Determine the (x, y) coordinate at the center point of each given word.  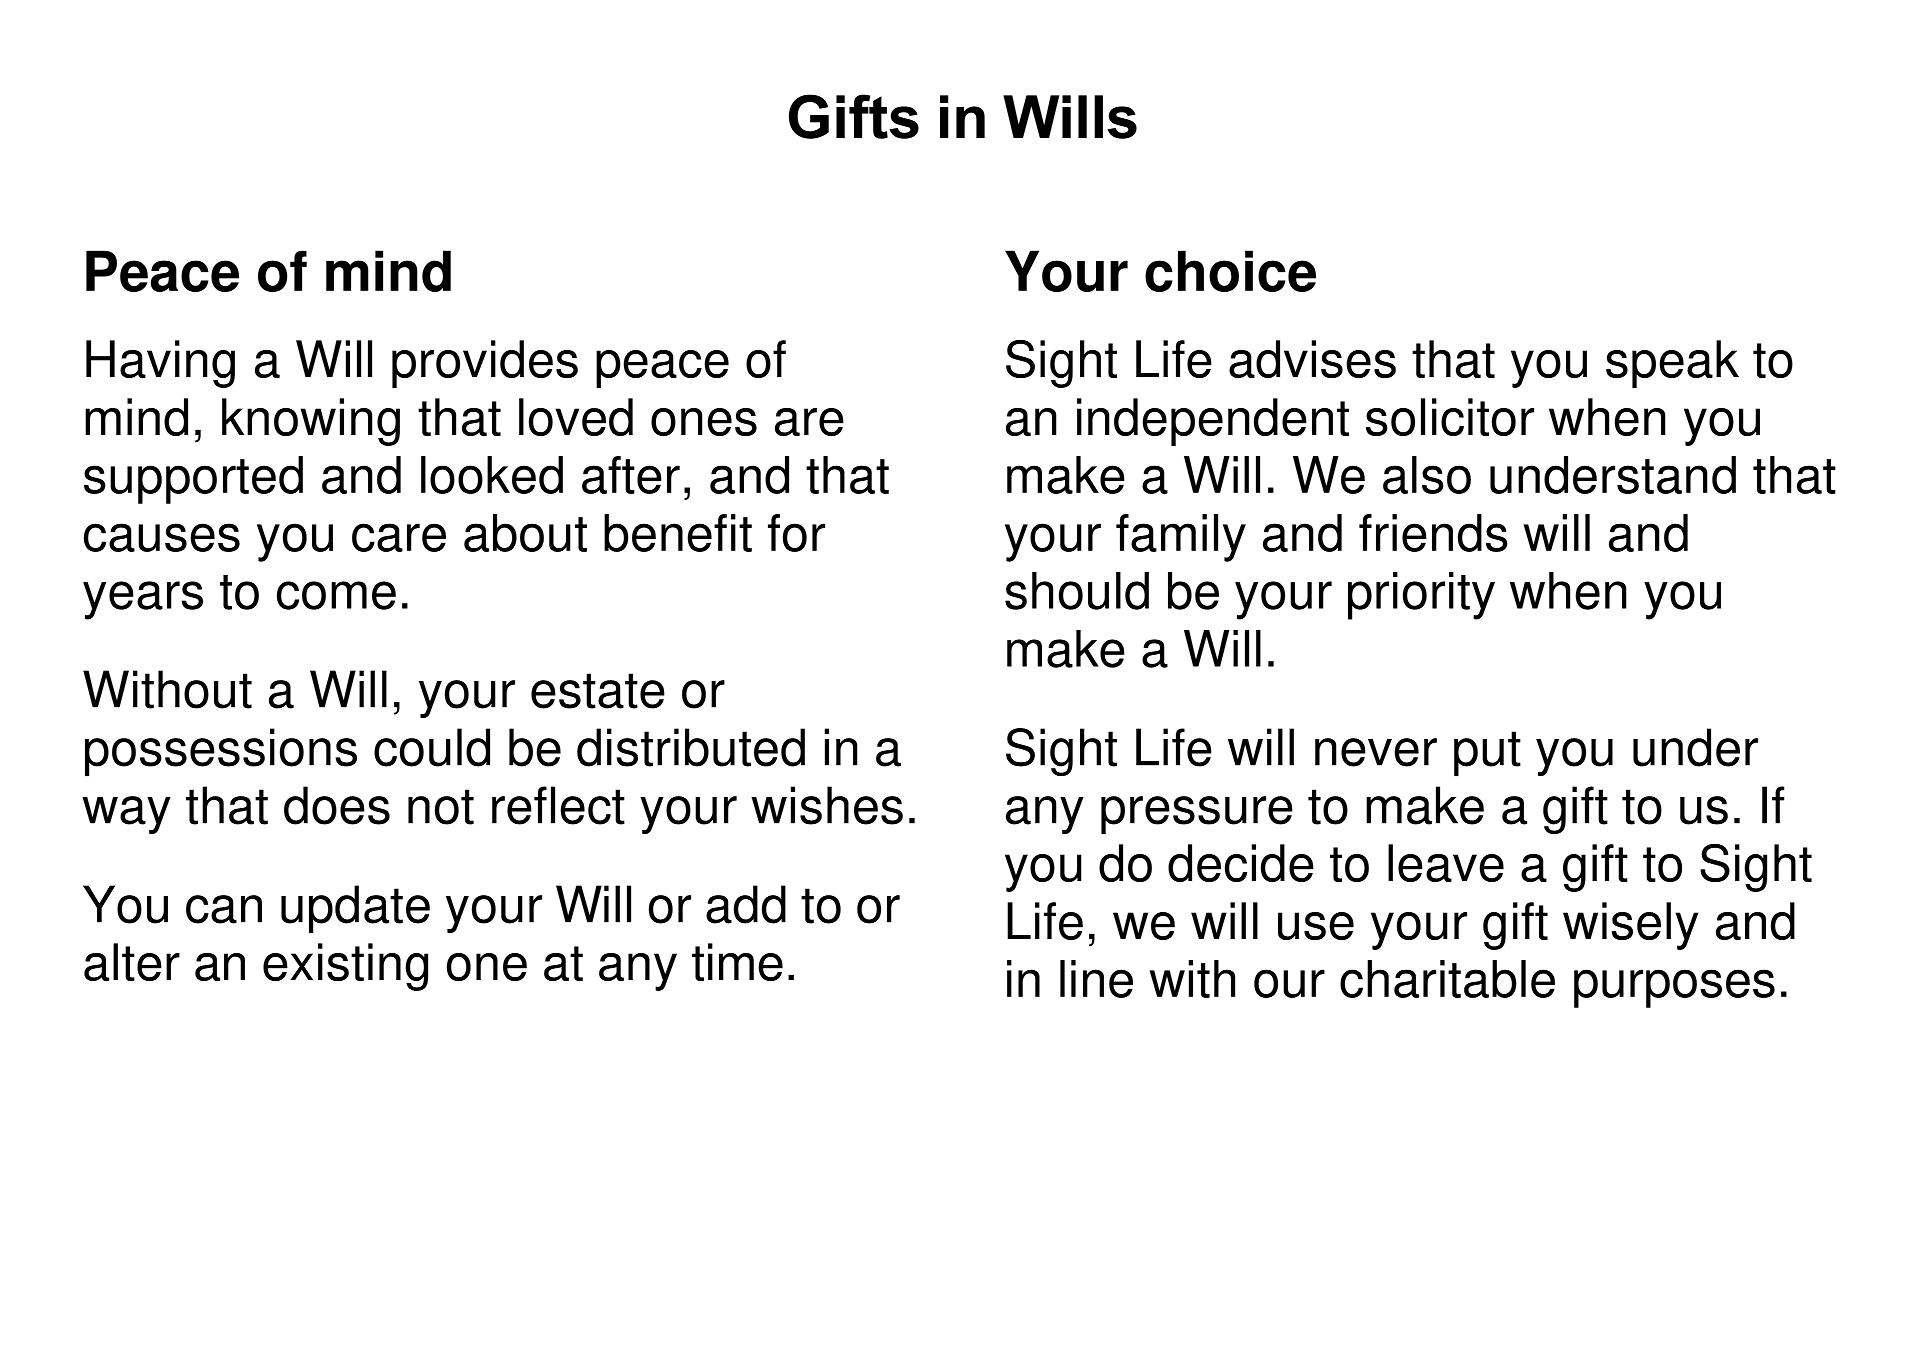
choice (1230, 271)
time (737, 962)
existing (345, 967)
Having (160, 364)
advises (1312, 359)
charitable (1447, 979)
